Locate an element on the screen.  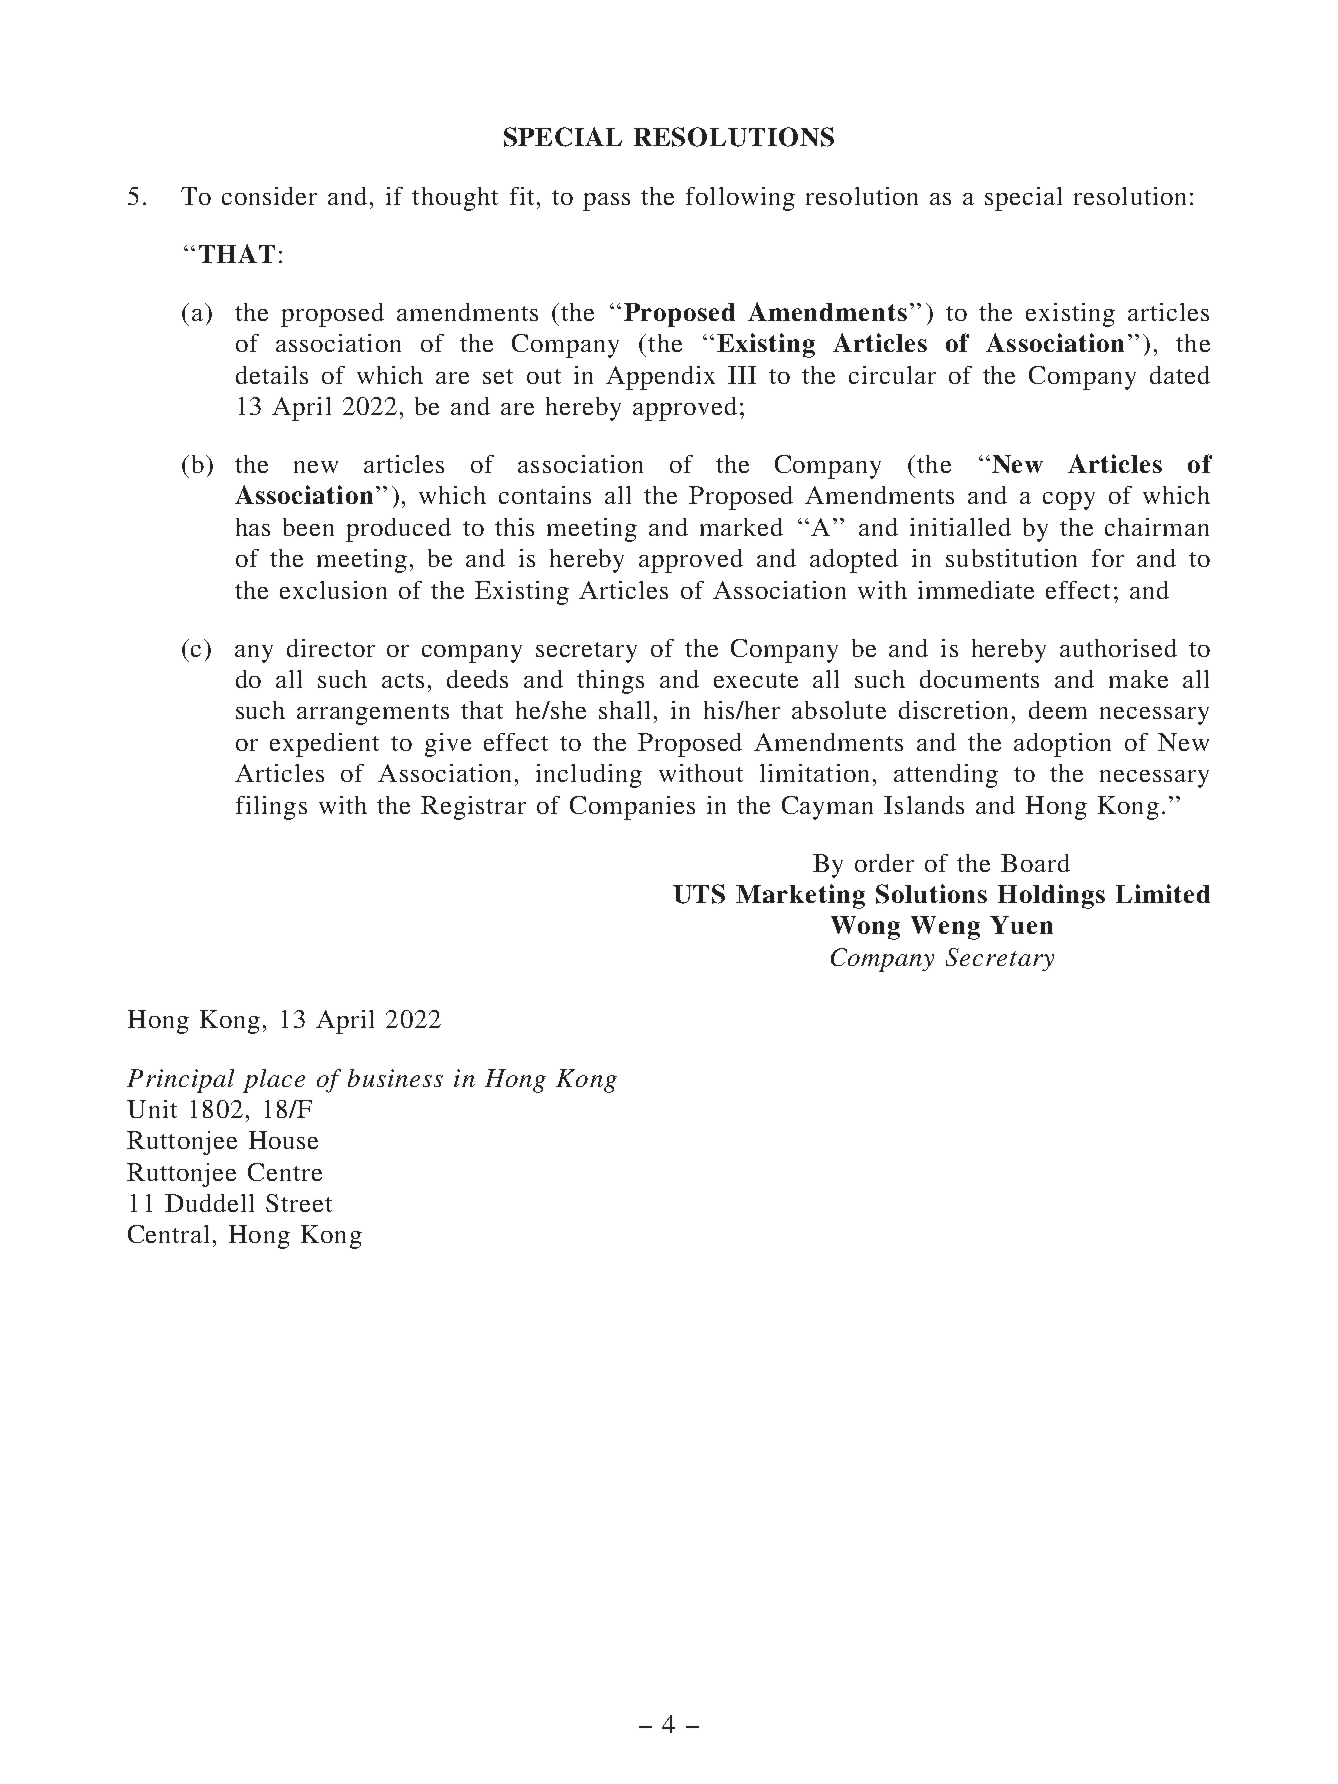
marked is located at coordinates (741, 527).
